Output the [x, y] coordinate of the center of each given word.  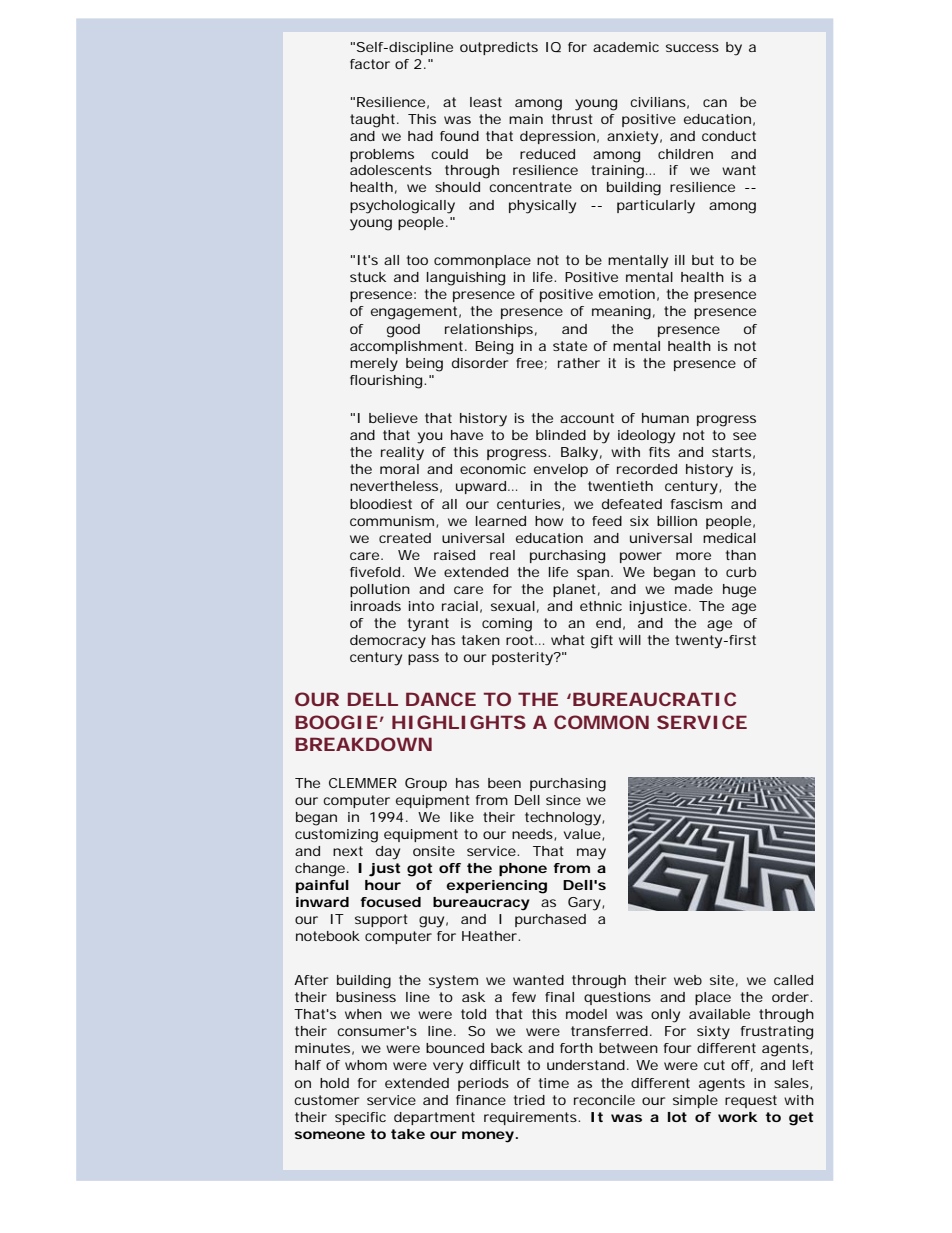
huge [739, 591]
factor [370, 64]
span [594, 574]
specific [360, 1118]
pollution [380, 590]
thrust [572, 119]
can [715, 103]
